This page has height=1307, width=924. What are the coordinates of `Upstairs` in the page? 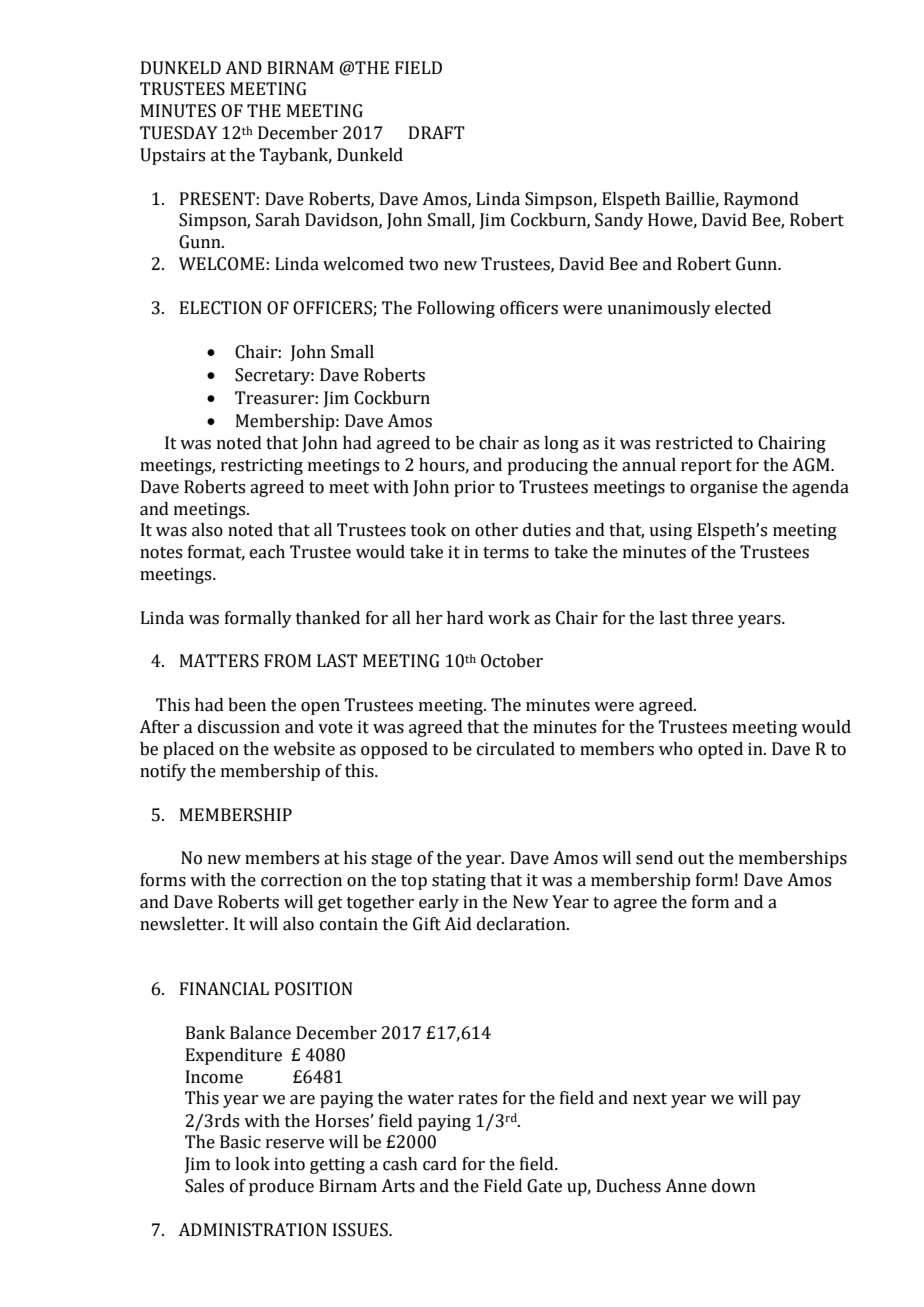 It's located at (172, 156).
